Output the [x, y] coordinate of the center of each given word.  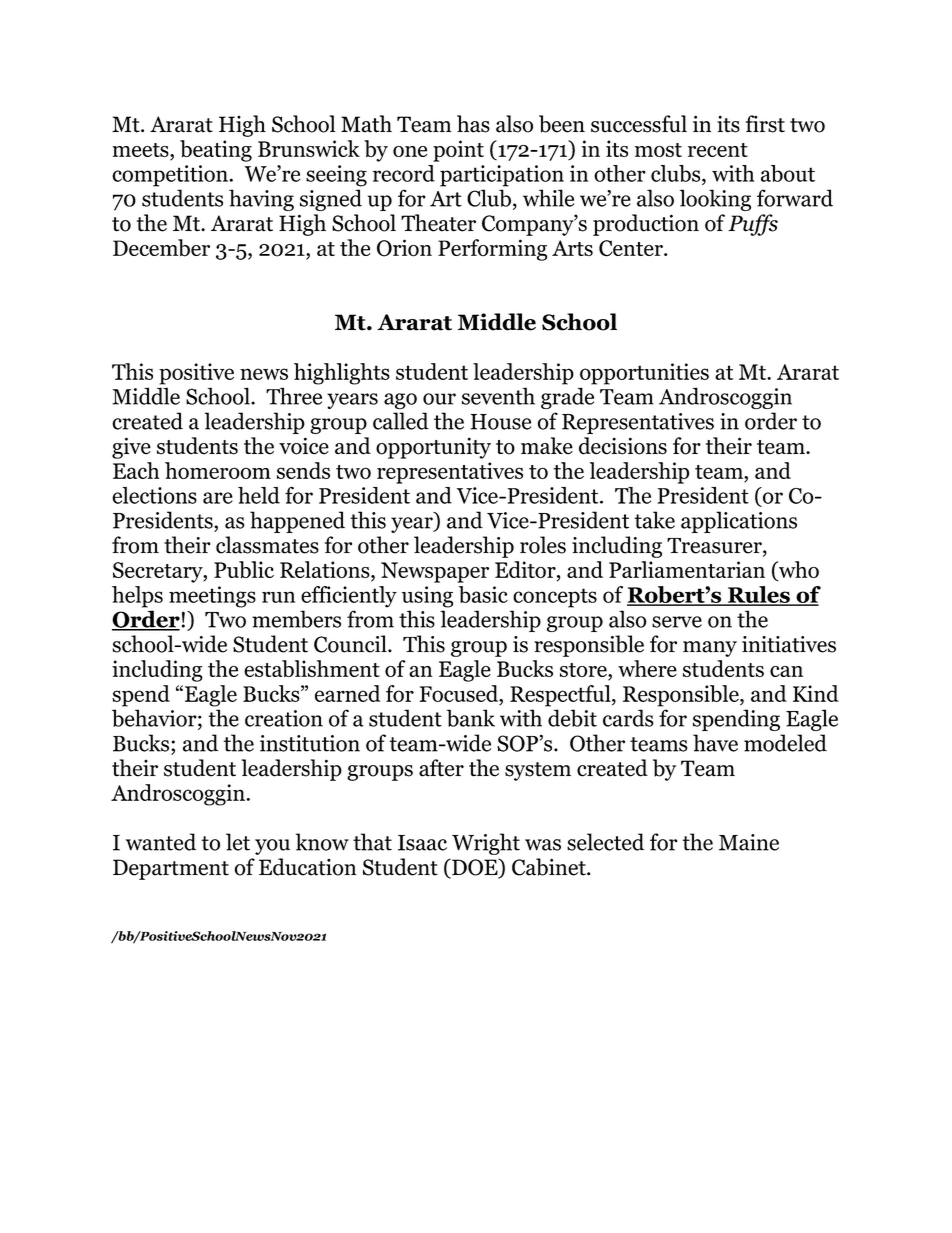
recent [718, 150]
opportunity [433, 448]
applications [739, 522]
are [218, 498]
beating [216, 151]
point [458, 151]
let [238, 842]
